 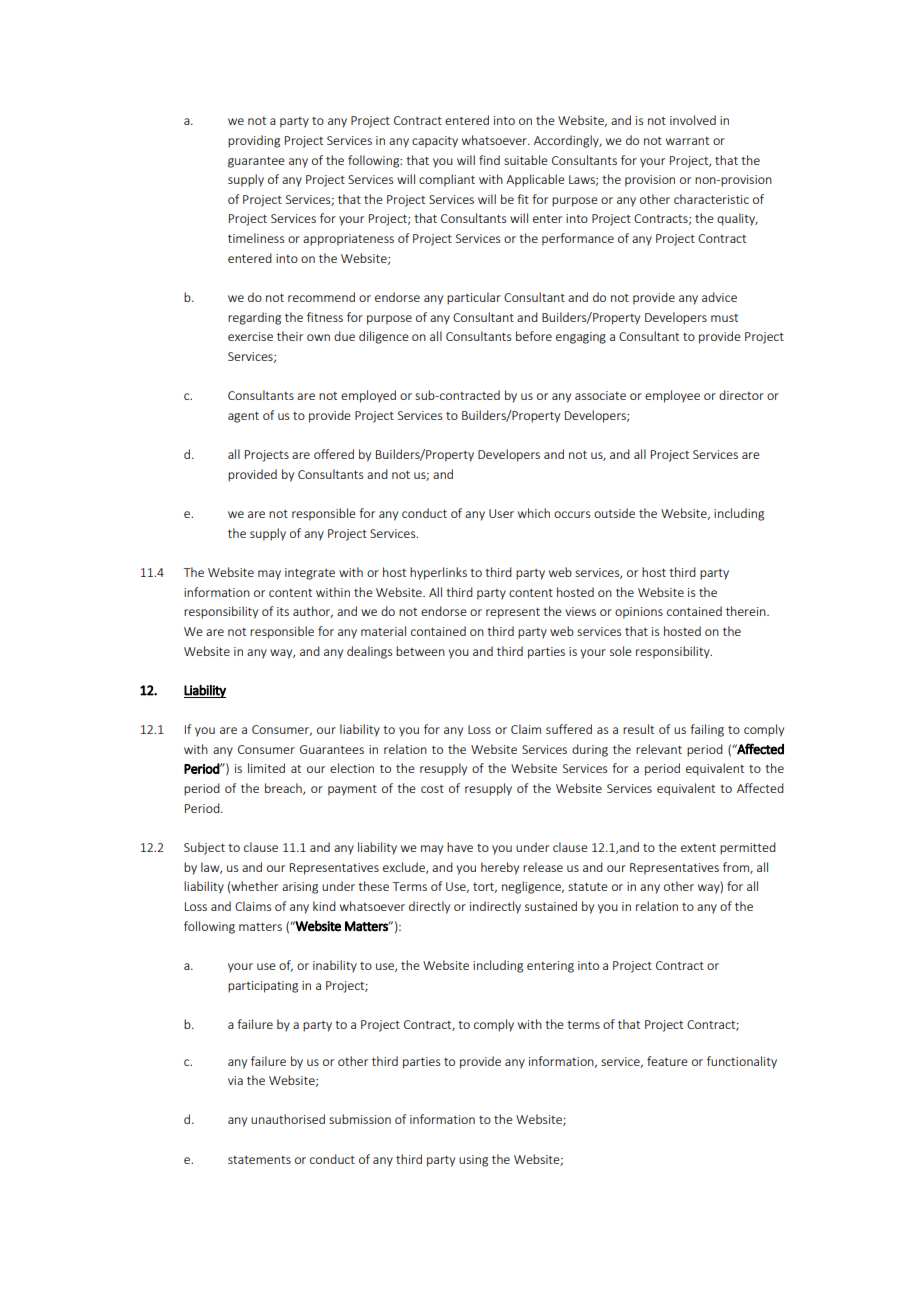 What do you see at coordinates (254, 141) in the screenshot?
I see `providing` at bounding box center [254, 141].
